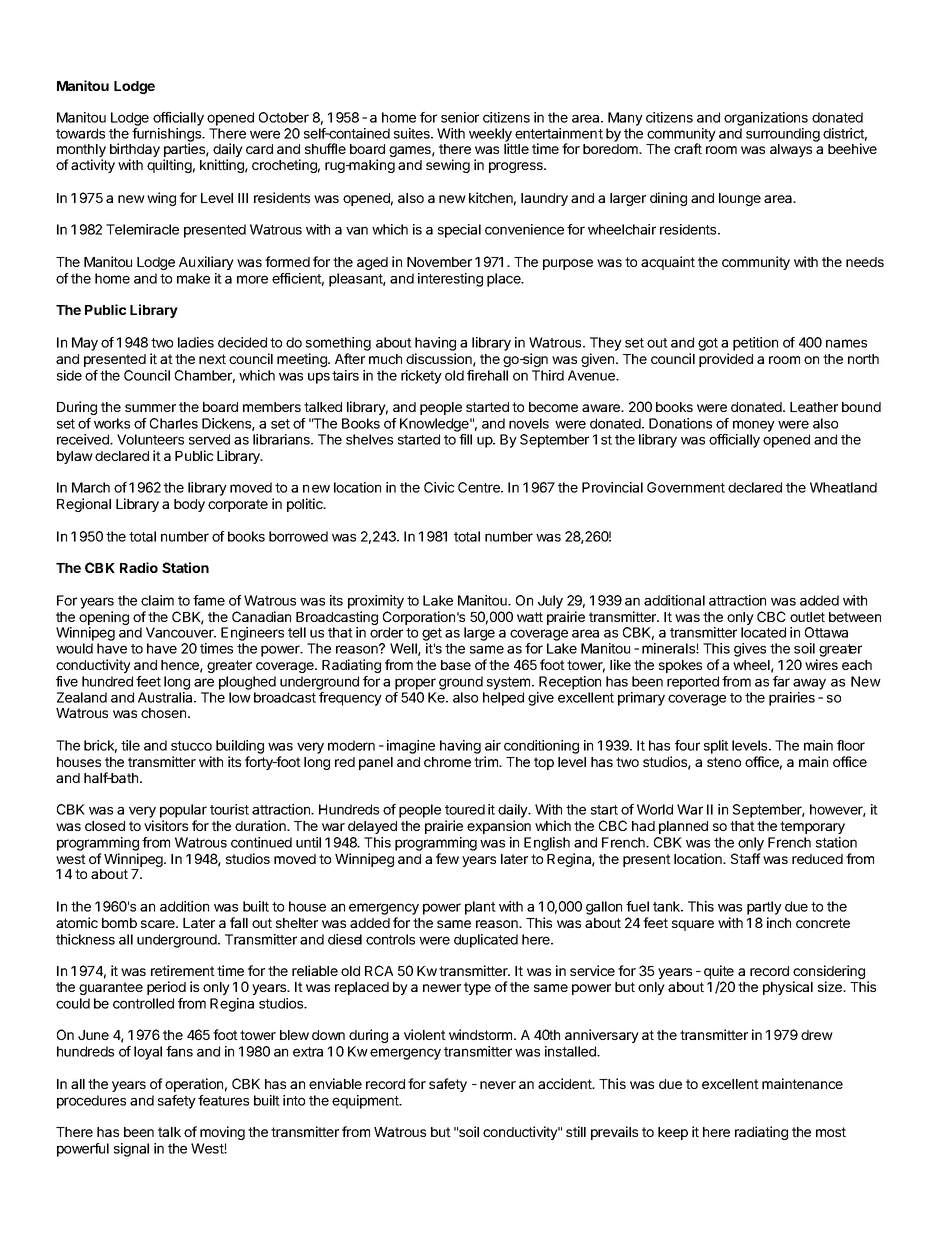 This screenshot has width=952, height=1233. I want to click on Volunteers, so click(150, 439).
